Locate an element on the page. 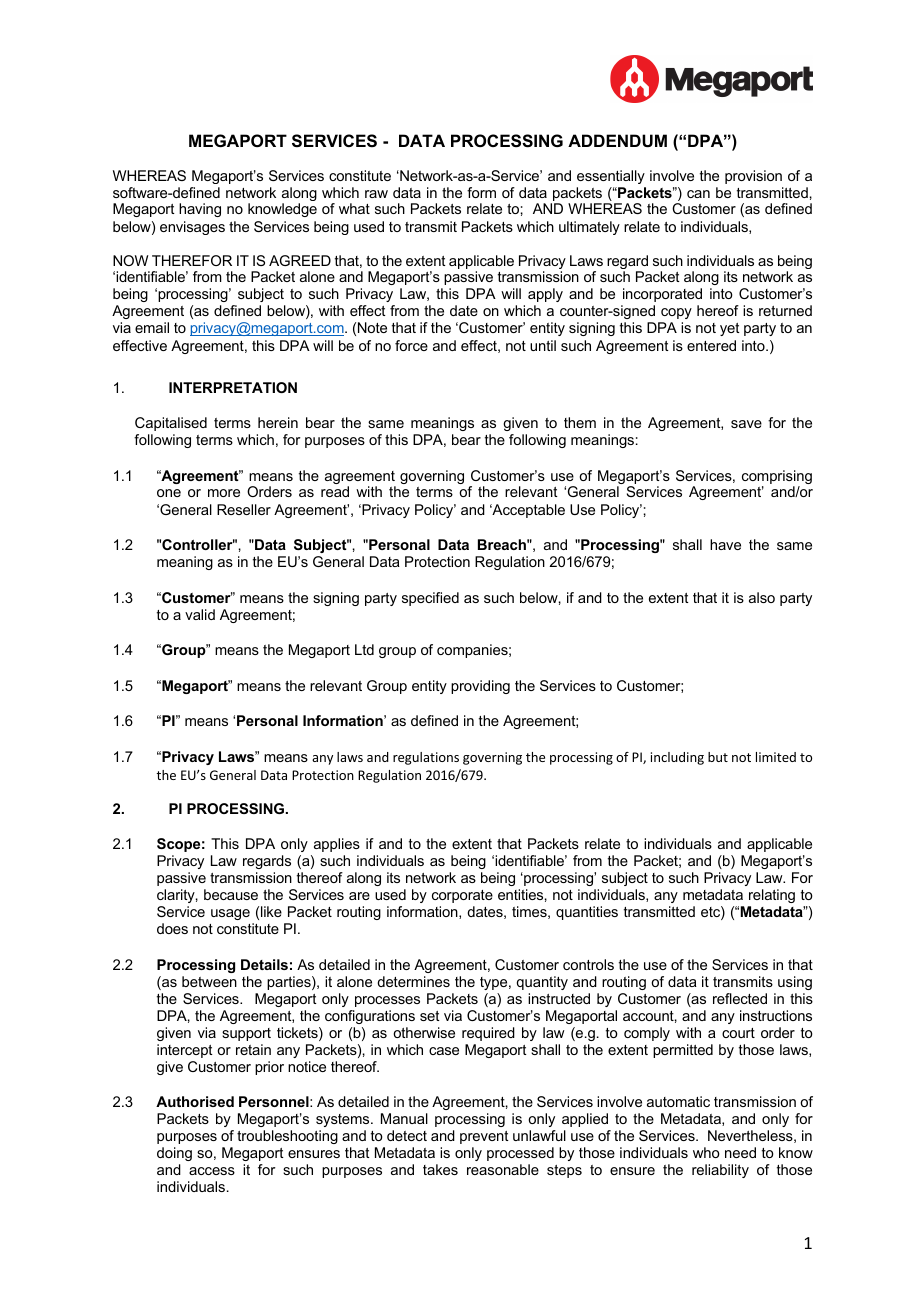 The image size is (924, 1308). who is located at coordinates (706, 1152).
